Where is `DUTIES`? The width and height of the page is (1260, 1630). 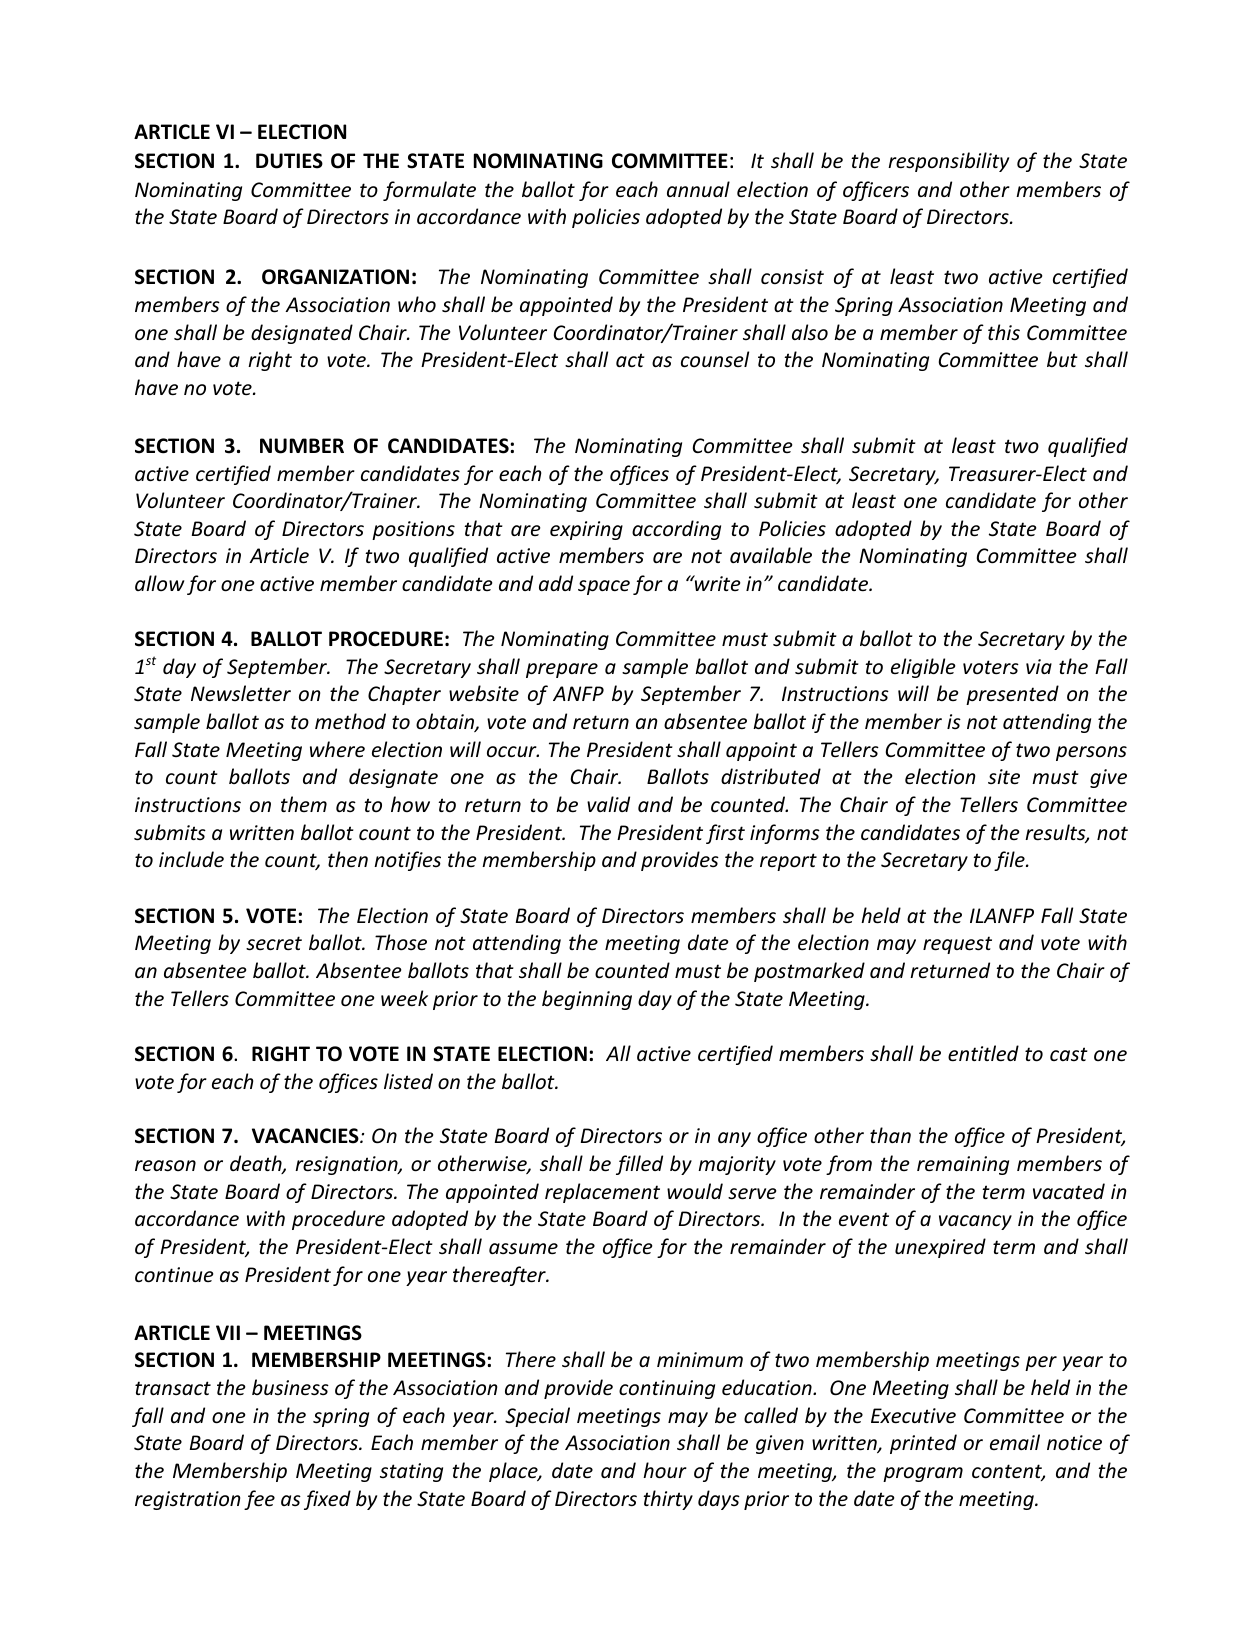 DUTIES is located at coordinates (289, 161).
